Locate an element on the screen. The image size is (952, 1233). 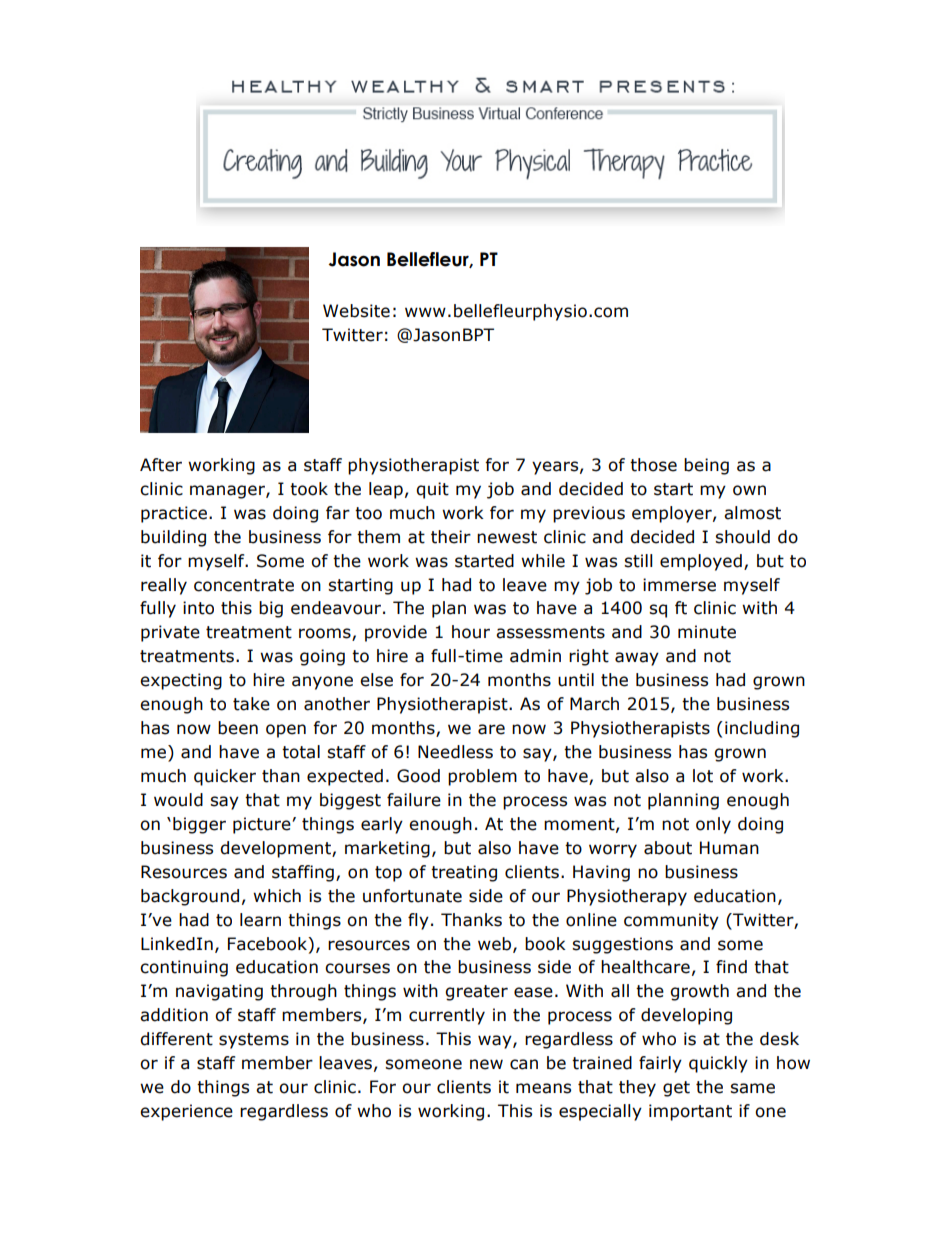
same is located at coordinates (752, 1088).
